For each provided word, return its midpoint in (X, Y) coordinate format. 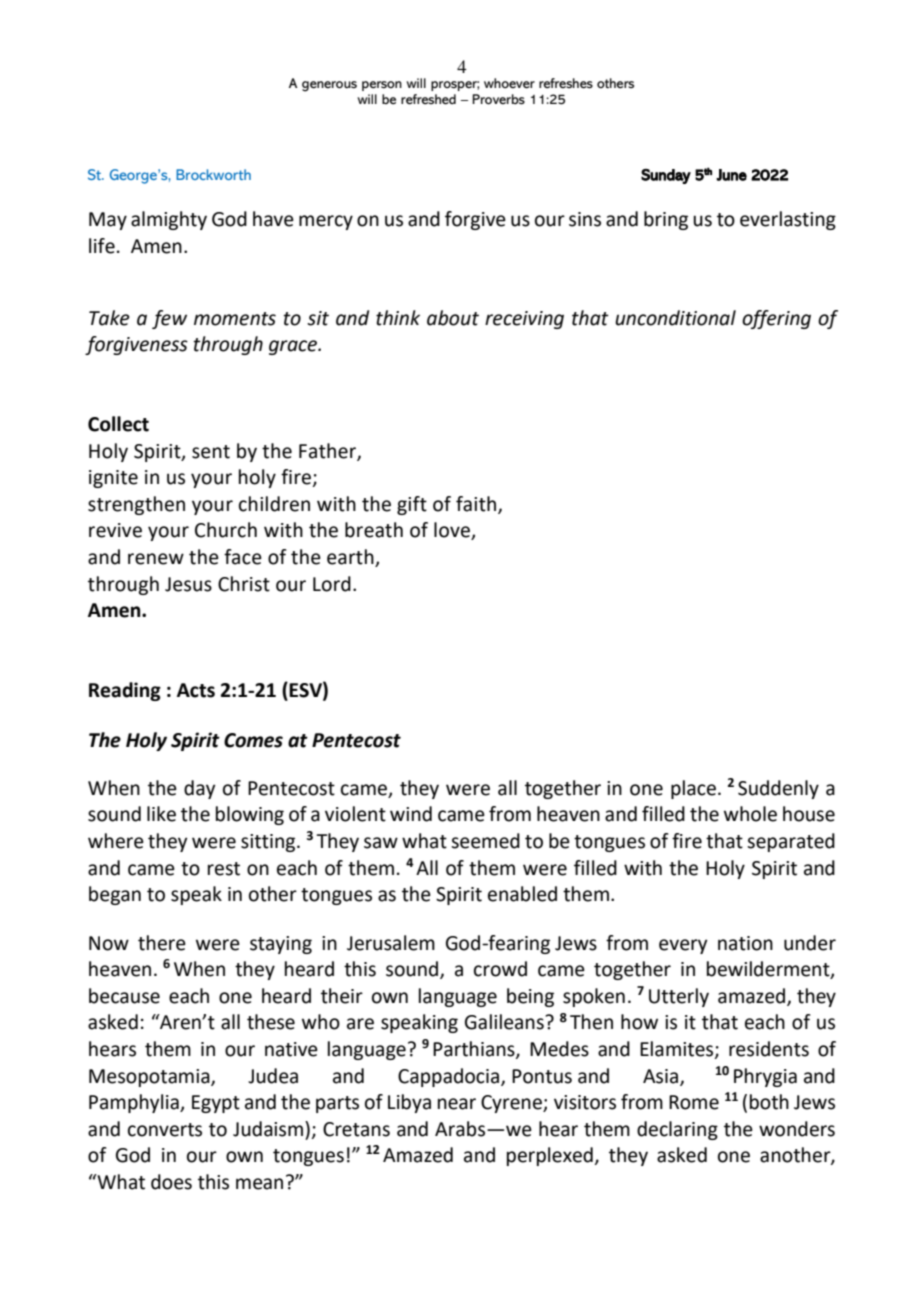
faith (477, 504)
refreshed (428, 99)
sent (211, 452)
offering (776, 319)
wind (411, 814)
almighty (169, 220)
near (457, 1104)
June (731, 175)
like (161, 814)
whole (750, 814)
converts (165, 1130)
